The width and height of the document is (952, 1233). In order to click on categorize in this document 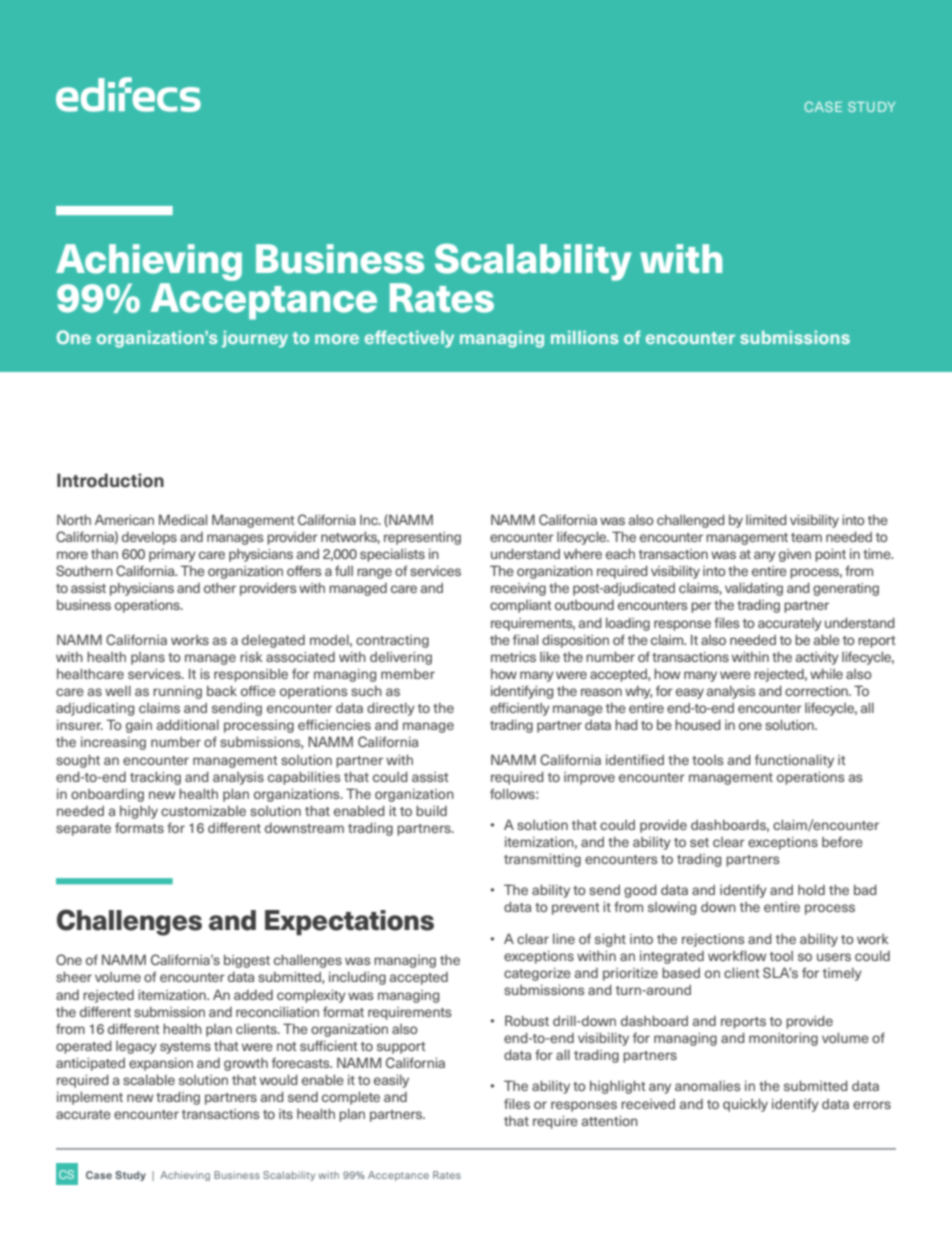, I will do `click(537, 974)`.
